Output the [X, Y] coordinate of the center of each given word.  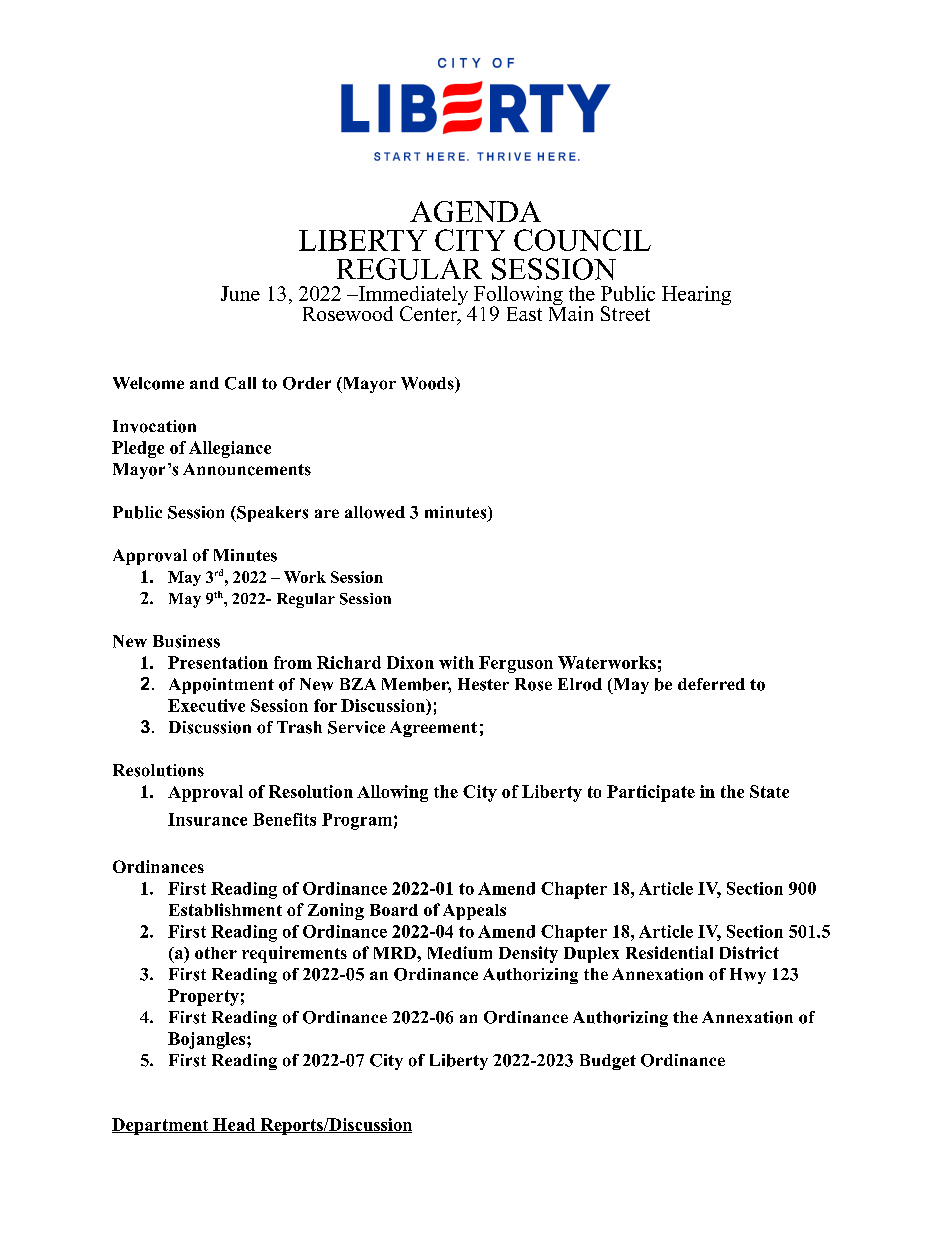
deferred [711, 684]
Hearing [696, 295]
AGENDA [475, 211]
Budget [608, 1062]
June [240, 293]
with [456, 662]
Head [234, 1125]
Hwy [748, 976]
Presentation [218, 662]
